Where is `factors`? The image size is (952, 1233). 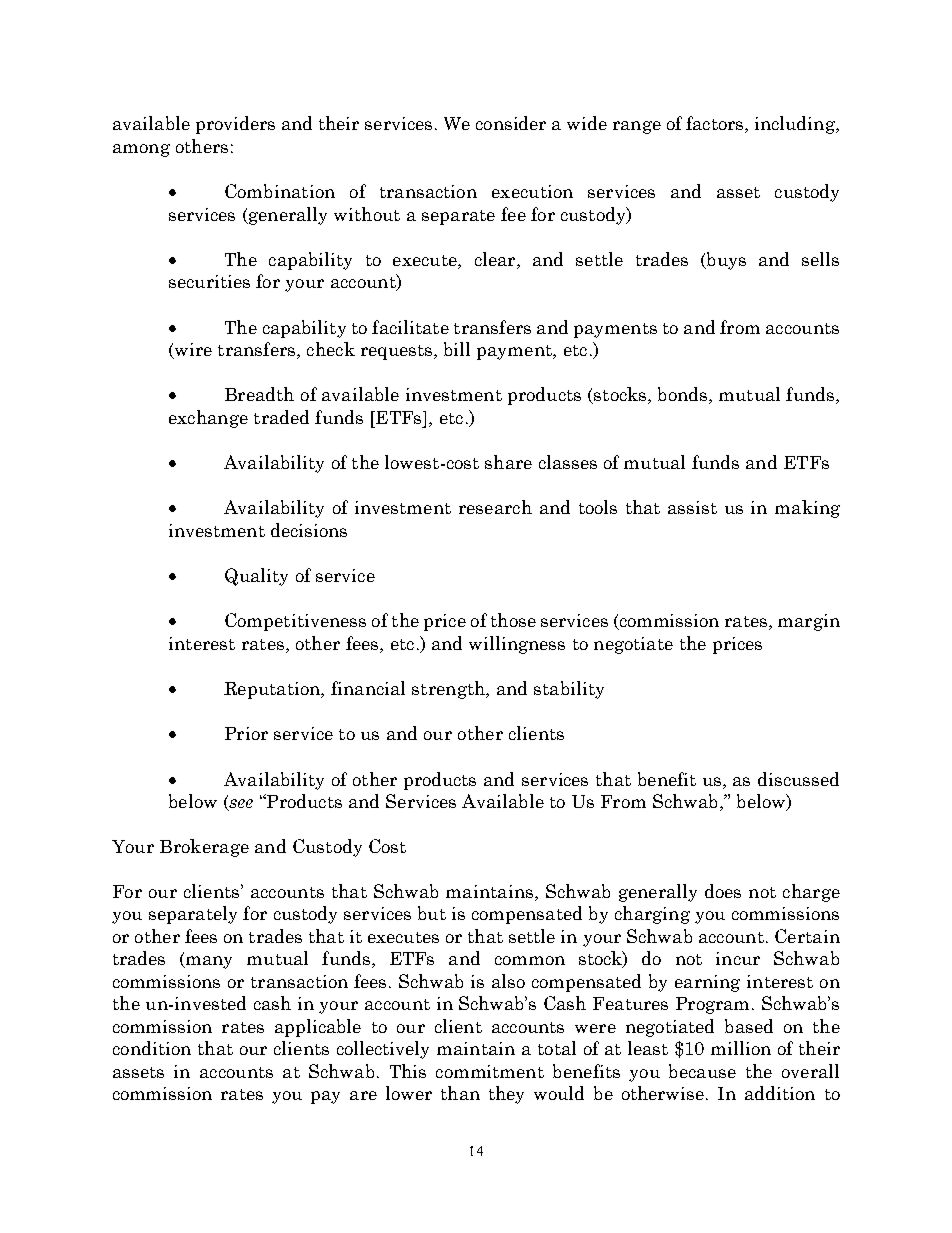 factors is located at coordinates (716, 124).
